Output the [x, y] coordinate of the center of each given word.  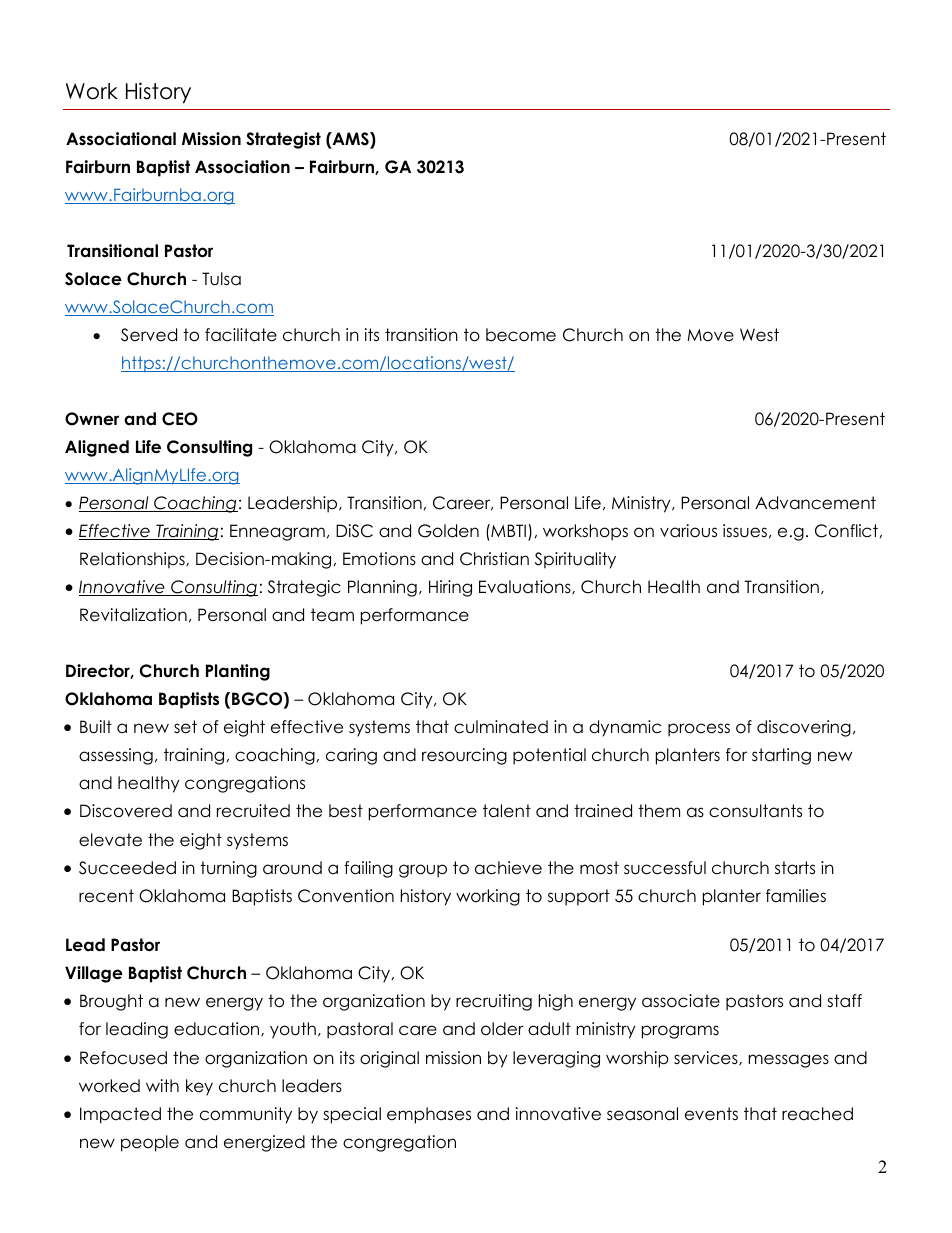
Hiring [450, 588]
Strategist [283, 140]
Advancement [815, 503]
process [699, 730]
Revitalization [133, 615]
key [199, 1087]
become [521, 335]
